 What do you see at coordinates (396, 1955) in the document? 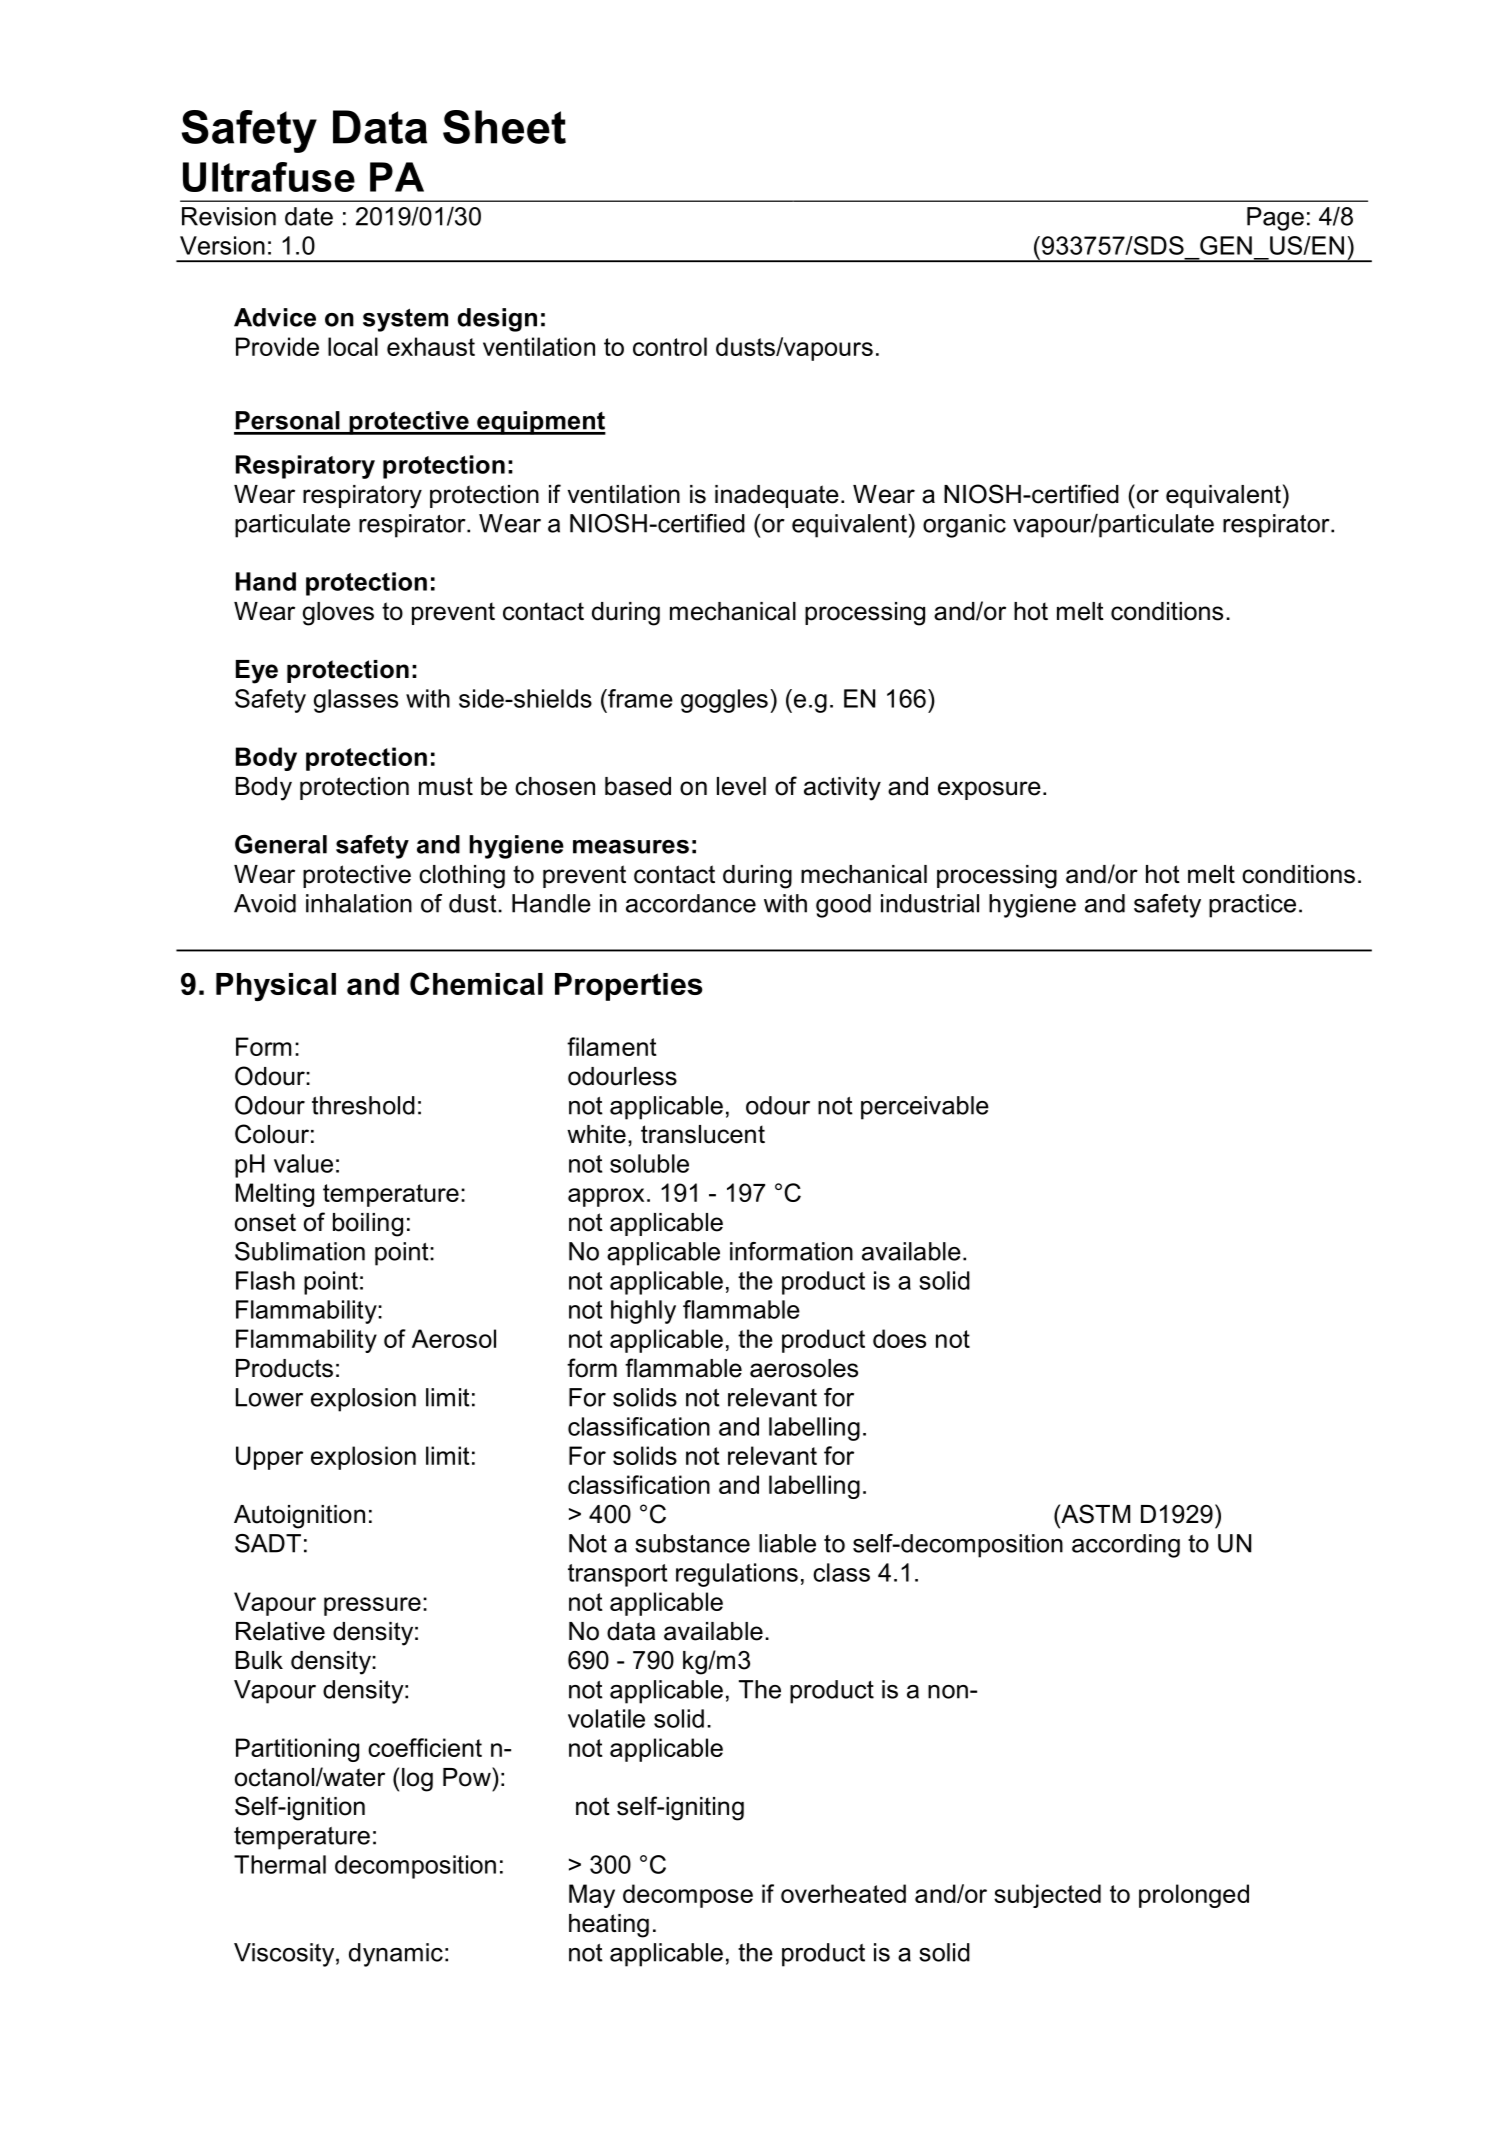
I see `dynamic` at bounding box center [396, 1955].
